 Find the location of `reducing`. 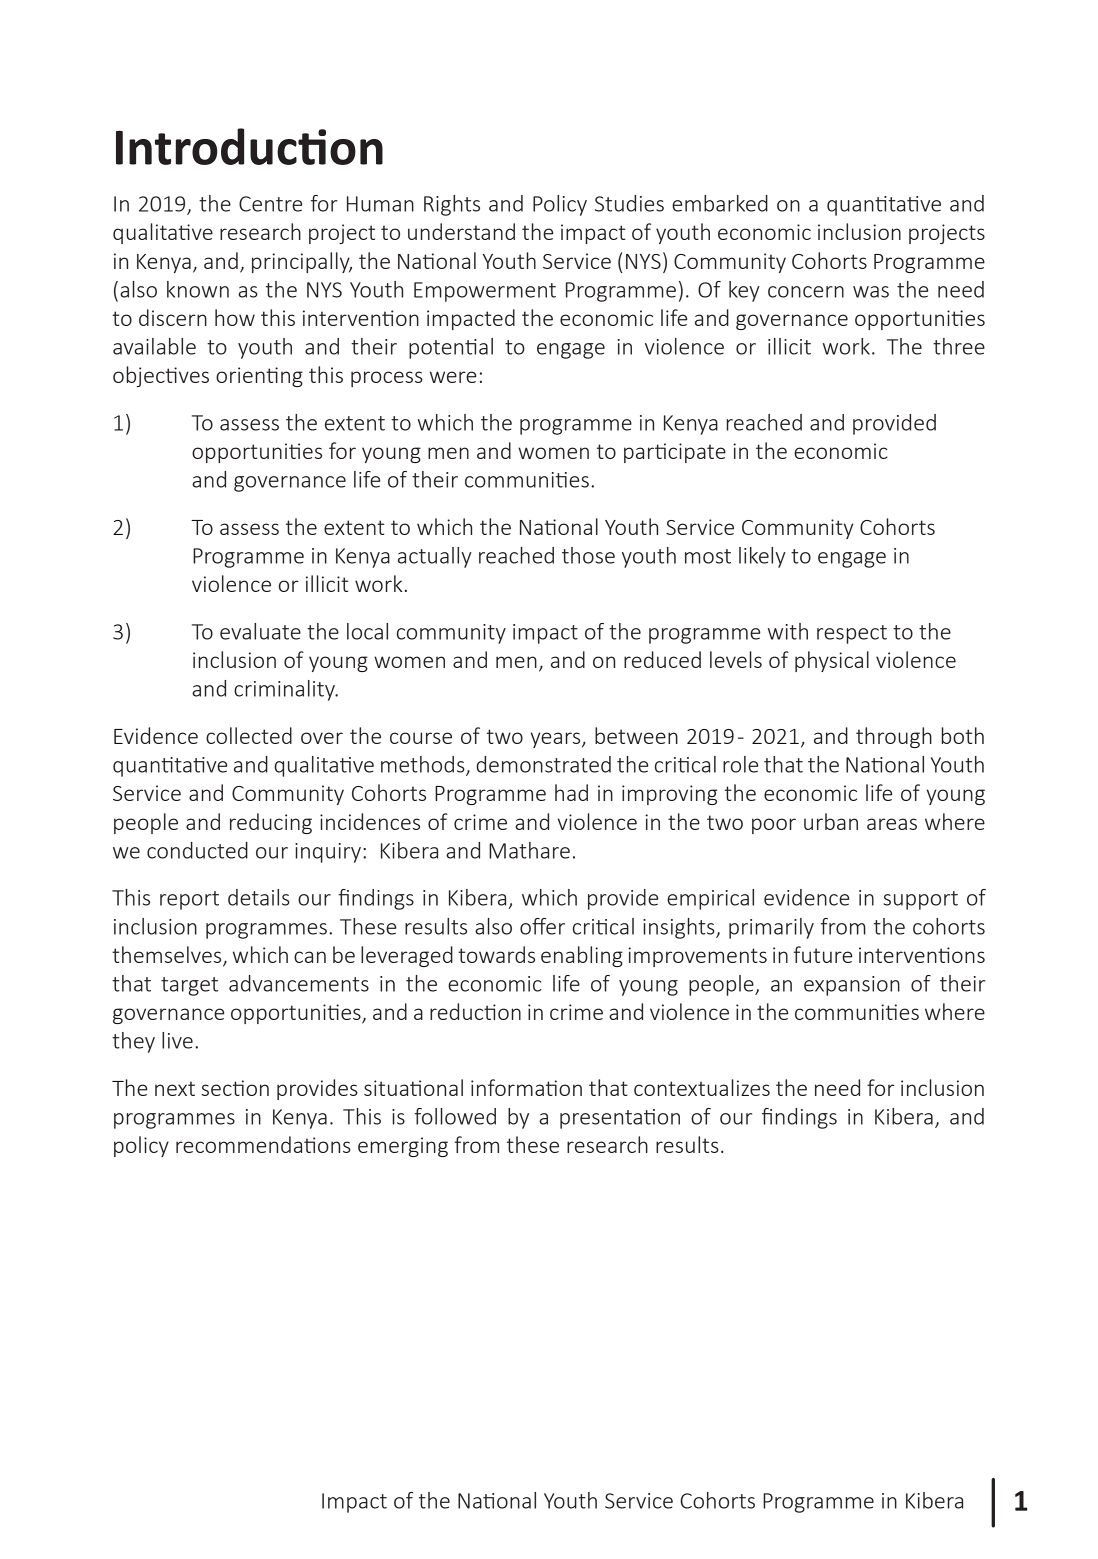

reducing is located at coordinates (271, 823).
